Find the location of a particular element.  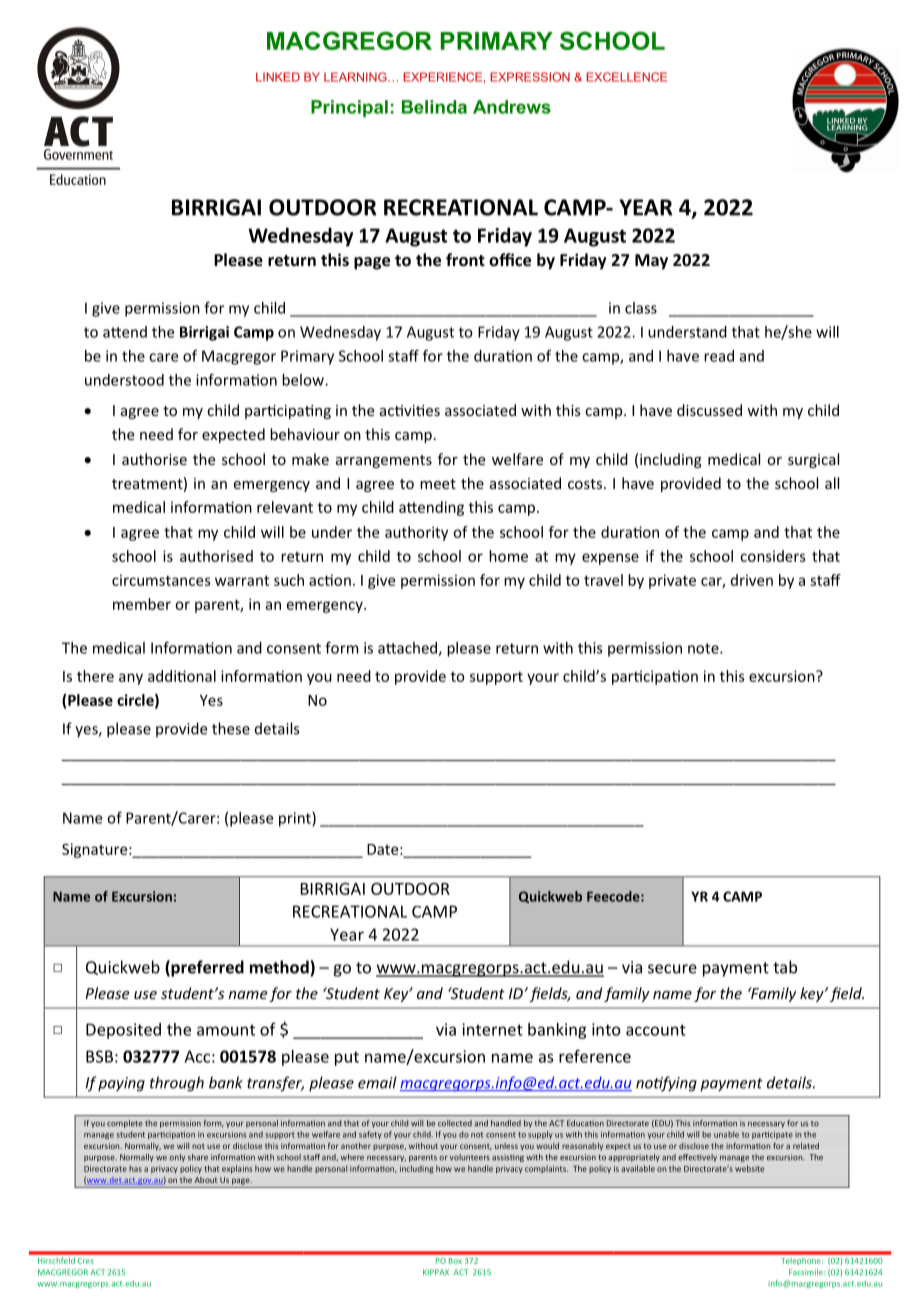

collected is located at coordinates (455, 1123).
